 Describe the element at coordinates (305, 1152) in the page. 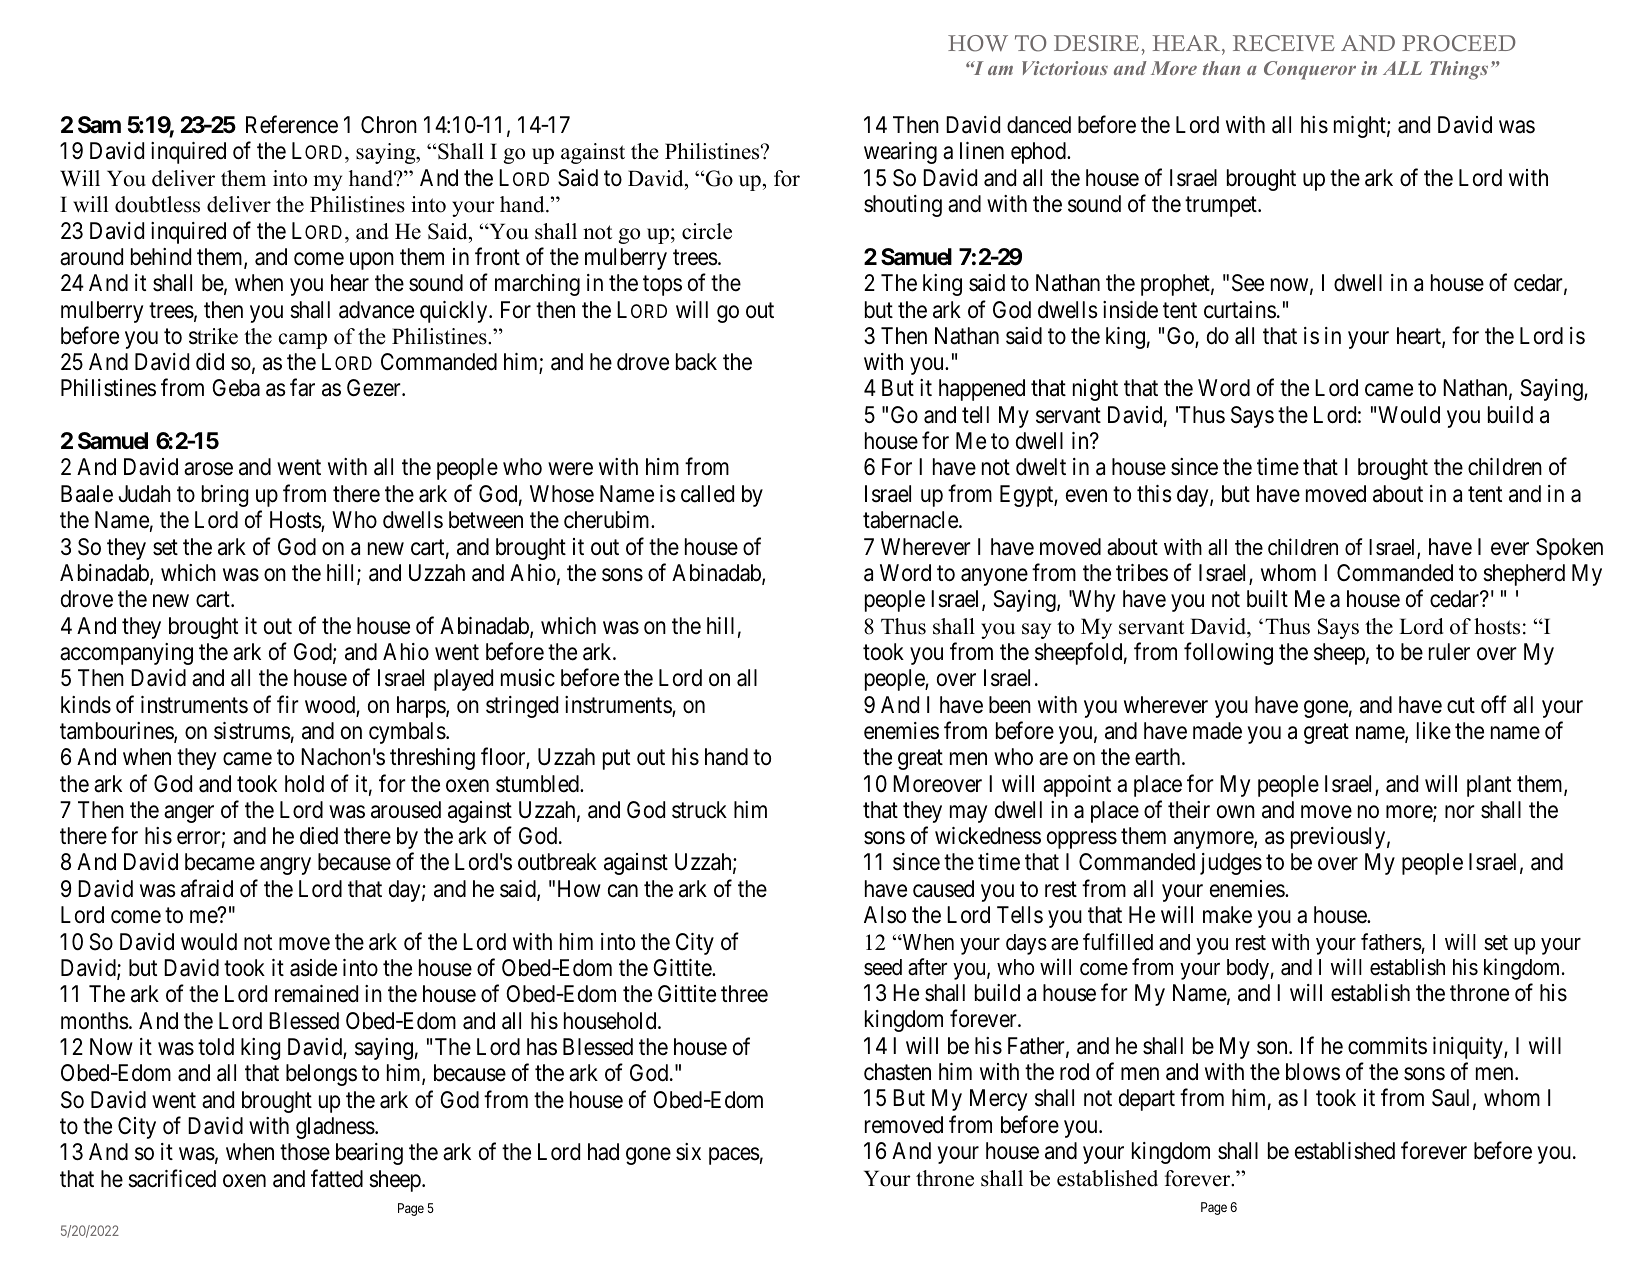

I see `those` at that location.
